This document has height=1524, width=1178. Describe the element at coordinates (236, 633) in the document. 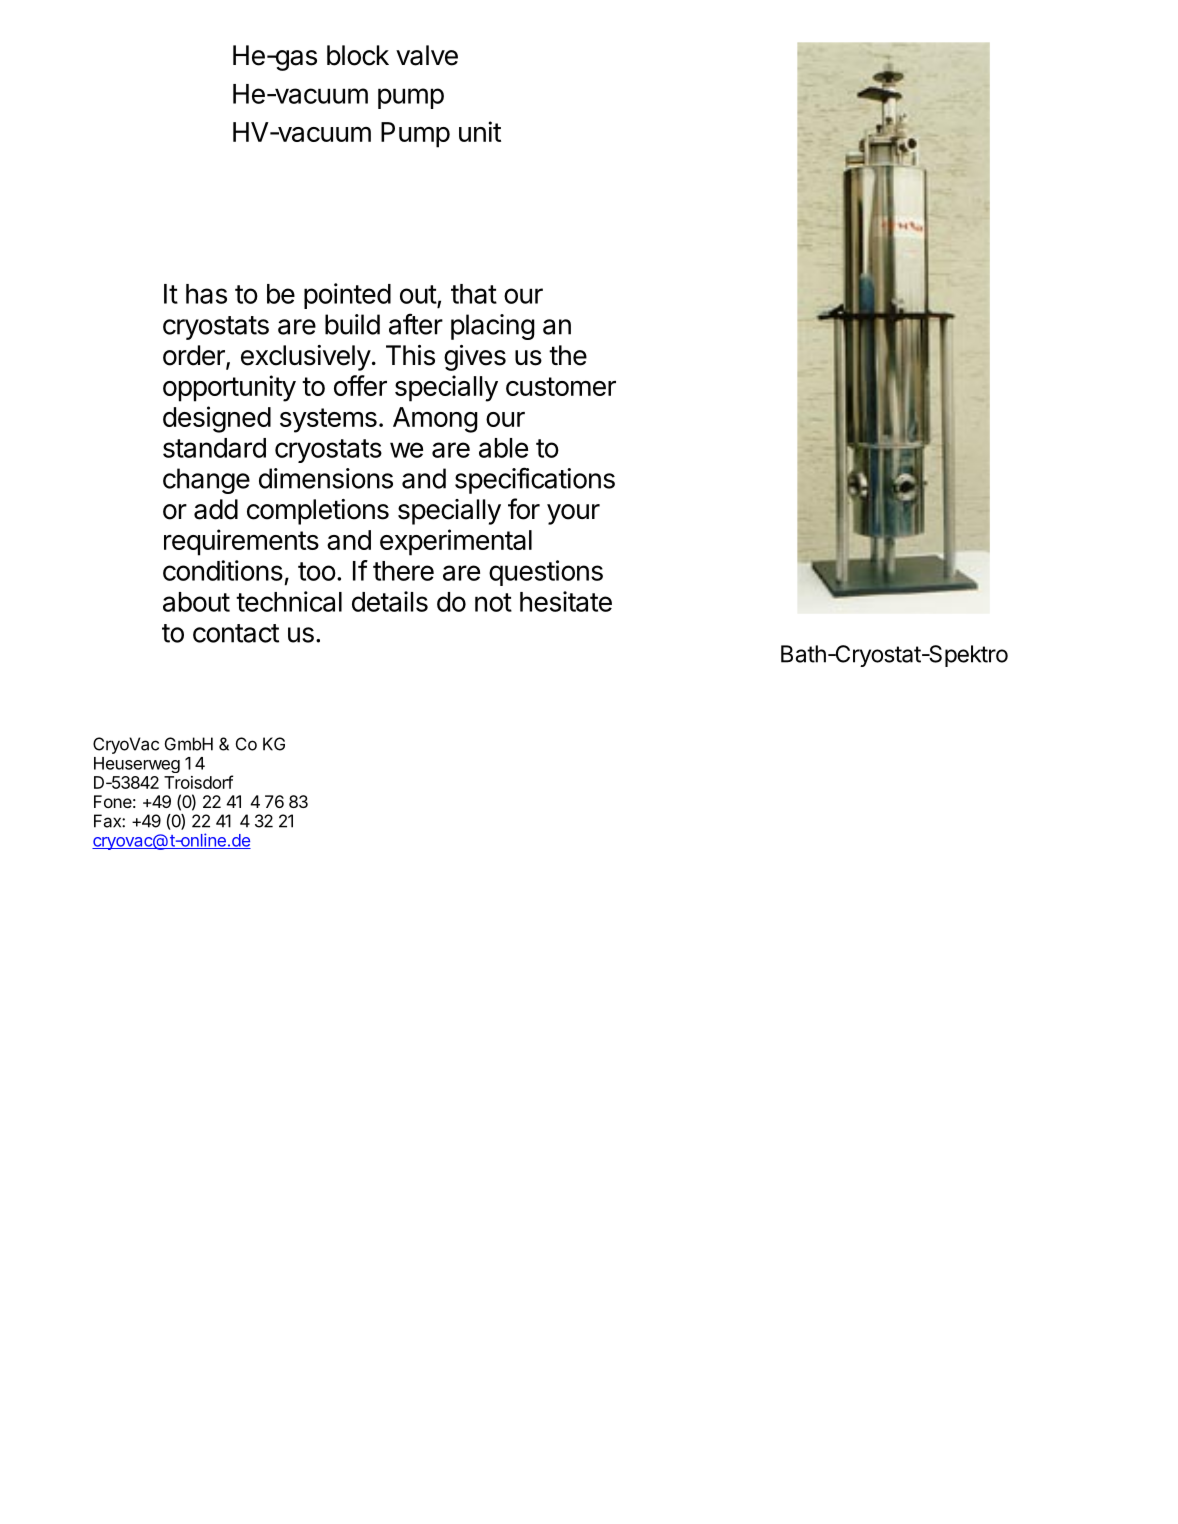

I see `contact` at that location.
